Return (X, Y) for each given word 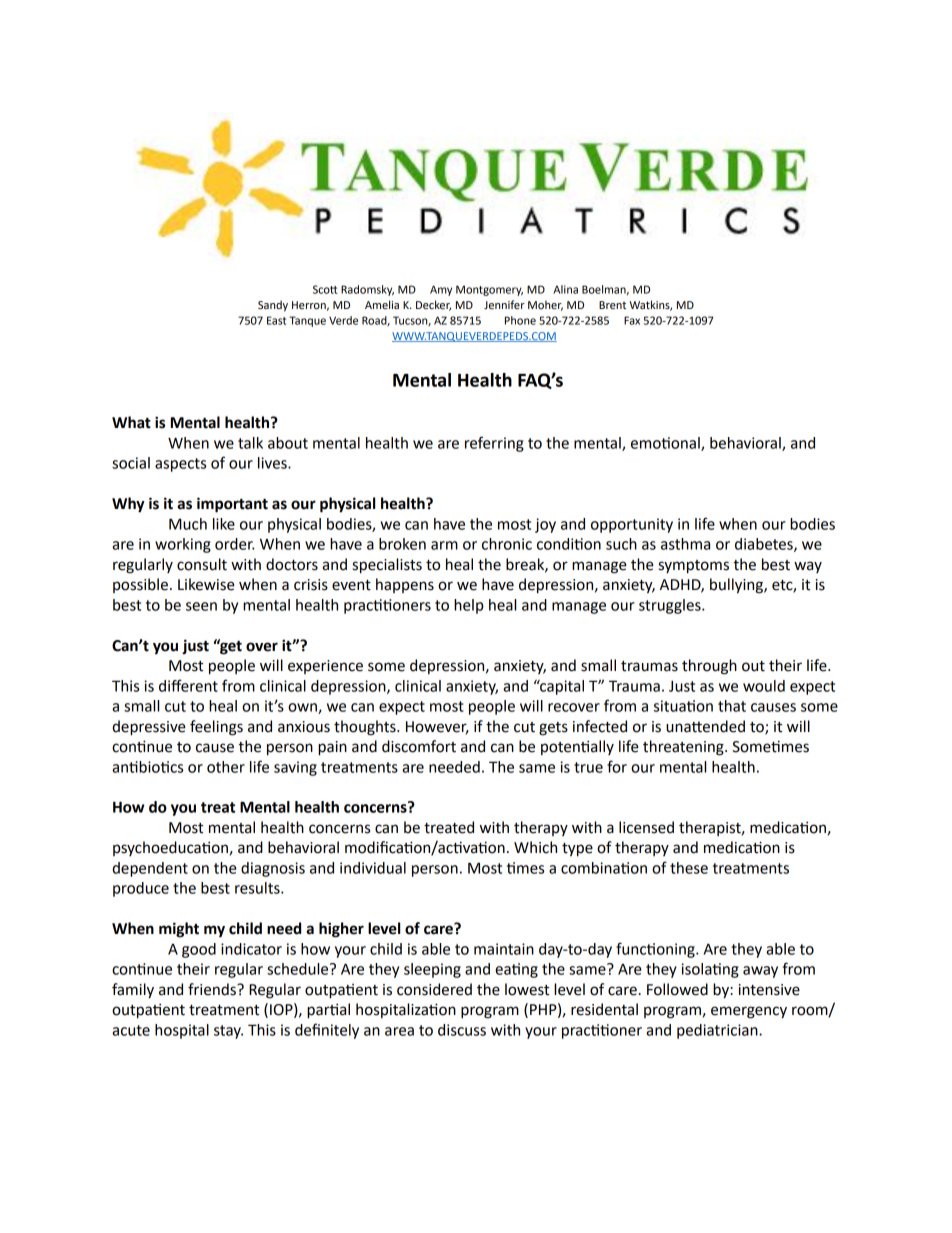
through (709, 667)
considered (434, 989)
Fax (632, 320)
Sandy (273, 306)
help (469, 606)
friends (213, 989)
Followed (677, 989)
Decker (433, 305)
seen (201, 606)
